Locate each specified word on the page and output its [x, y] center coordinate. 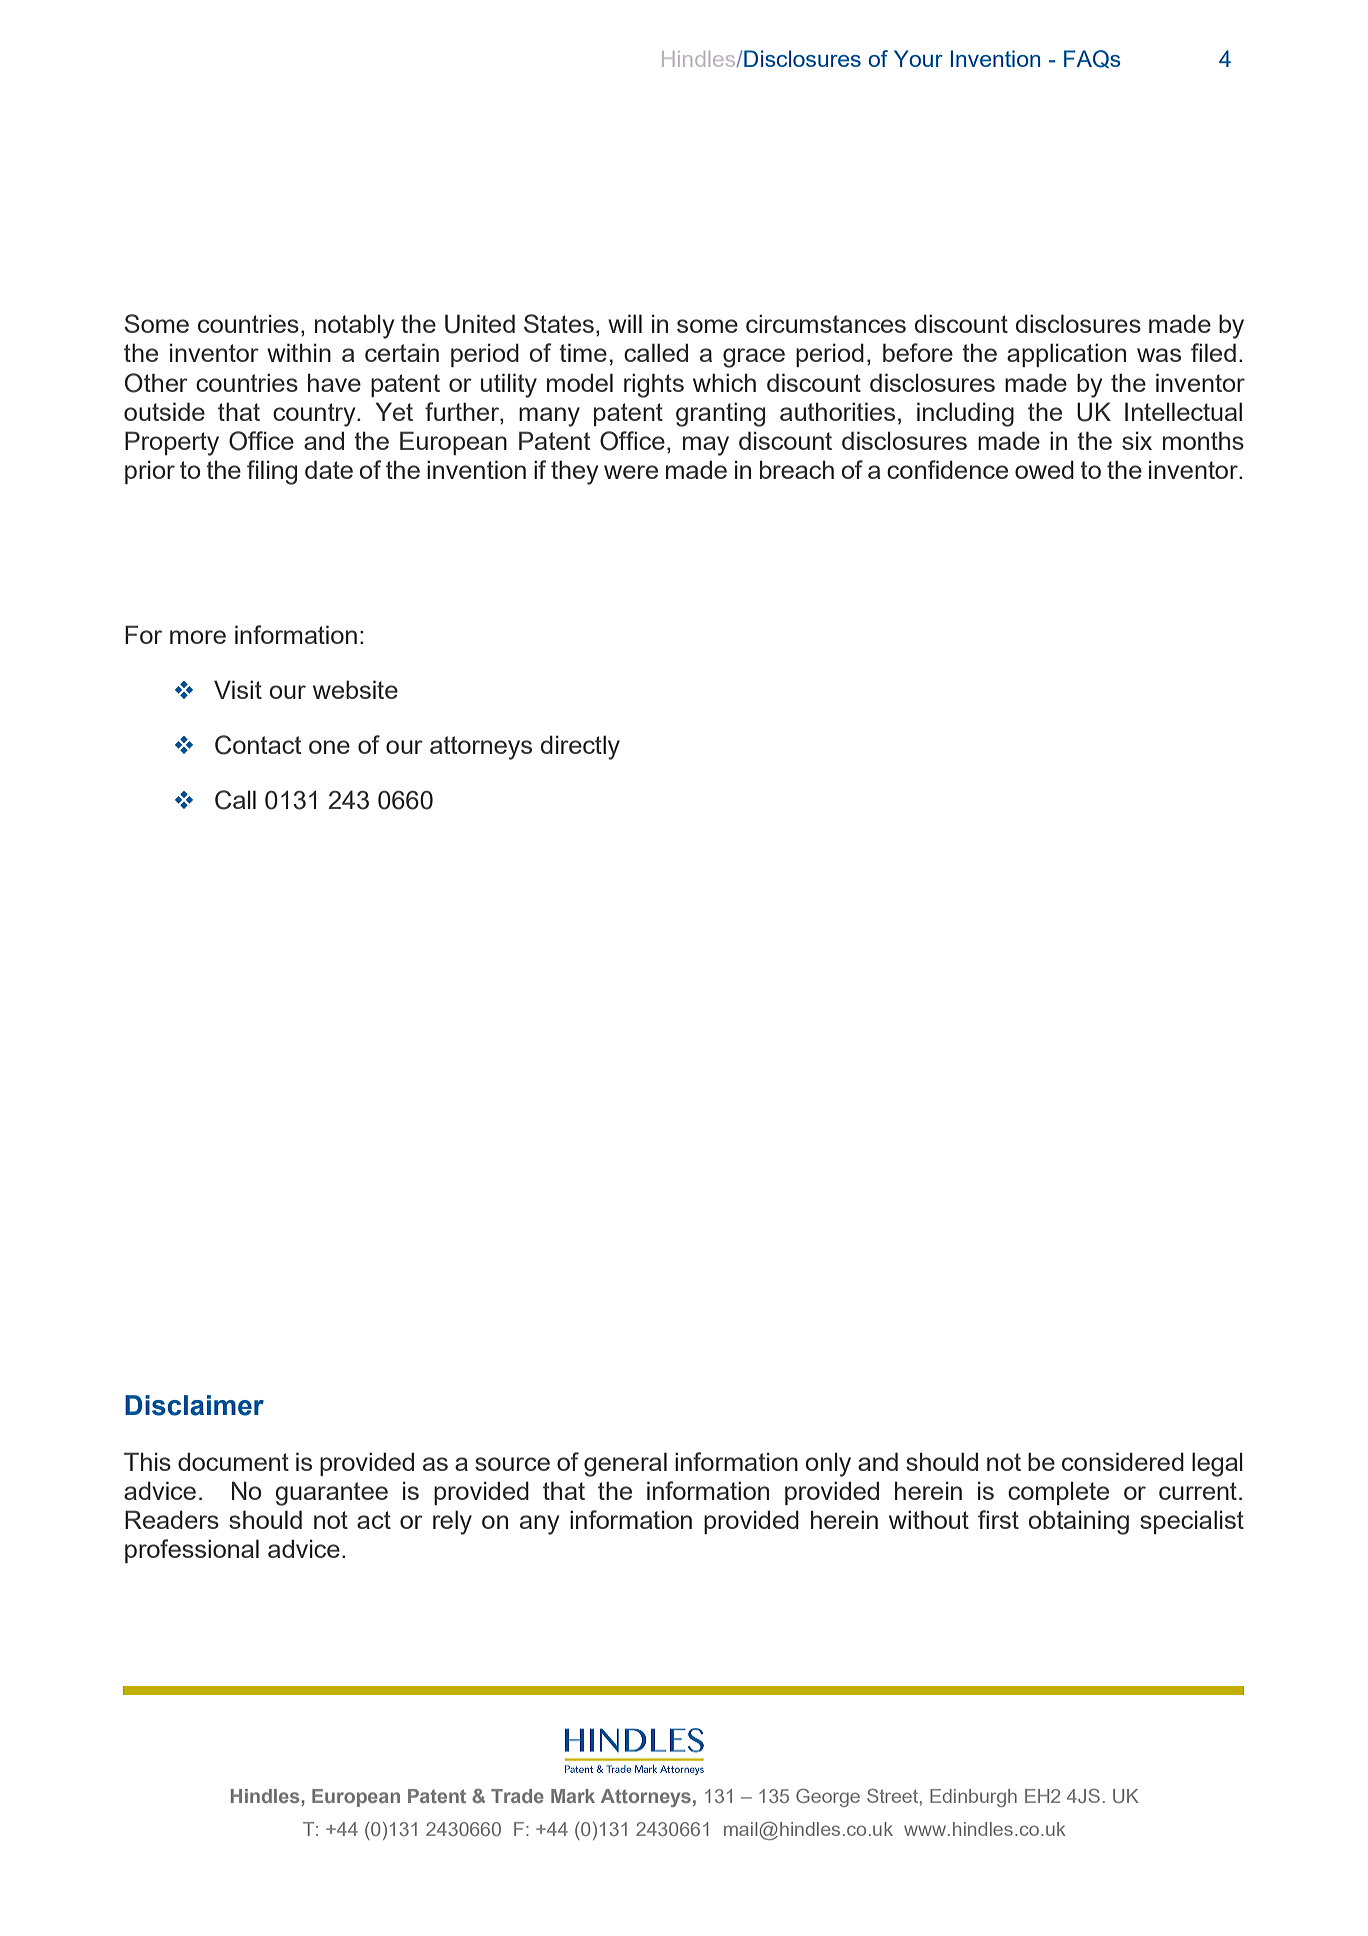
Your [918, 58]
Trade [517, 1796]
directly [580, 747]
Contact [258, 745]
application [1066, 355]
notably [354, 326]
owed [1044, 469]
